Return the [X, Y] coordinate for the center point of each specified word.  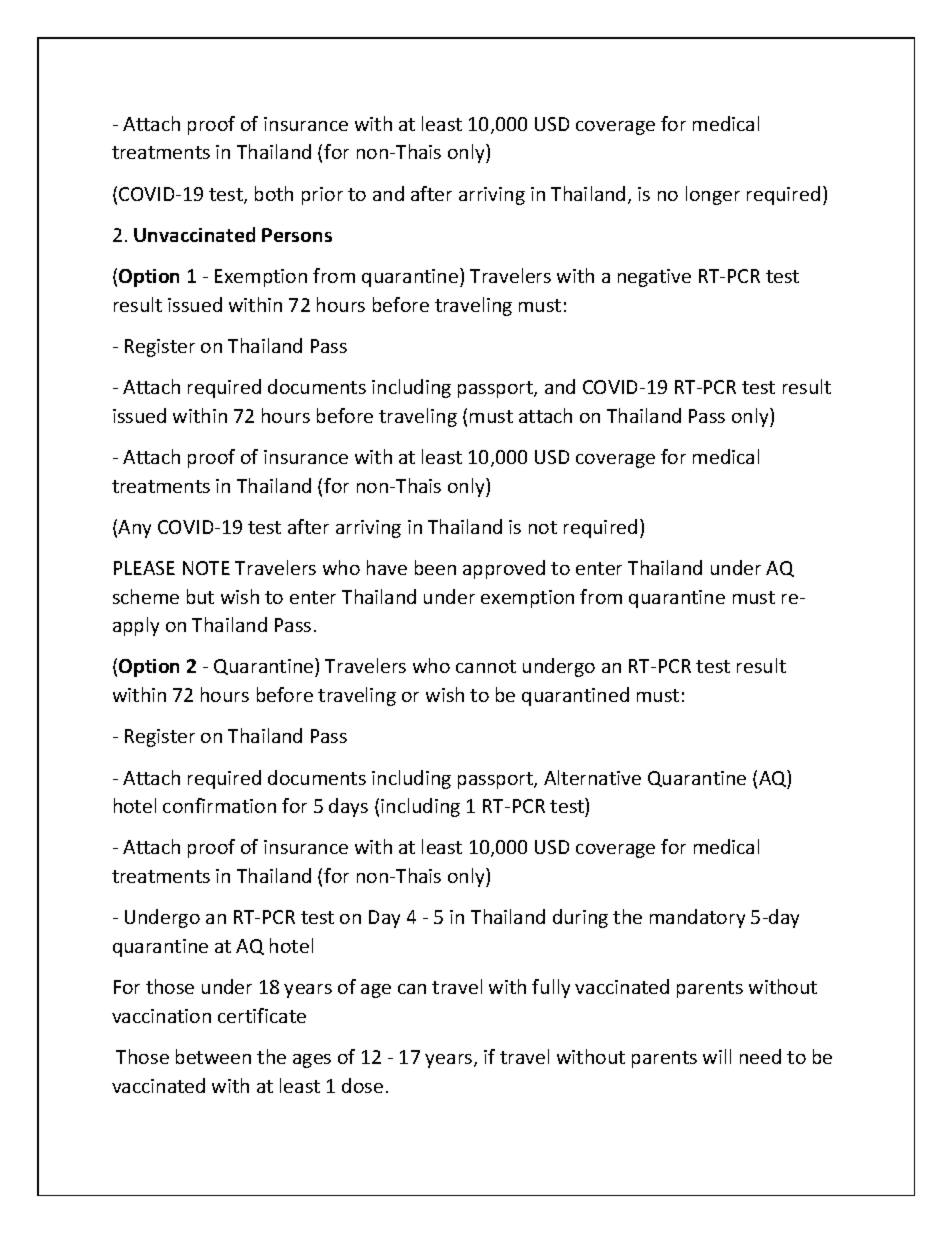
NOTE [206, 568]
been [435, 567]
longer [713, 195]
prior [322, 196]
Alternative [592, 777]
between [213, 1056]
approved [504, 569]
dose [362, 1085]
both [274, 193]
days [348, 807]
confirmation [219, 805]
